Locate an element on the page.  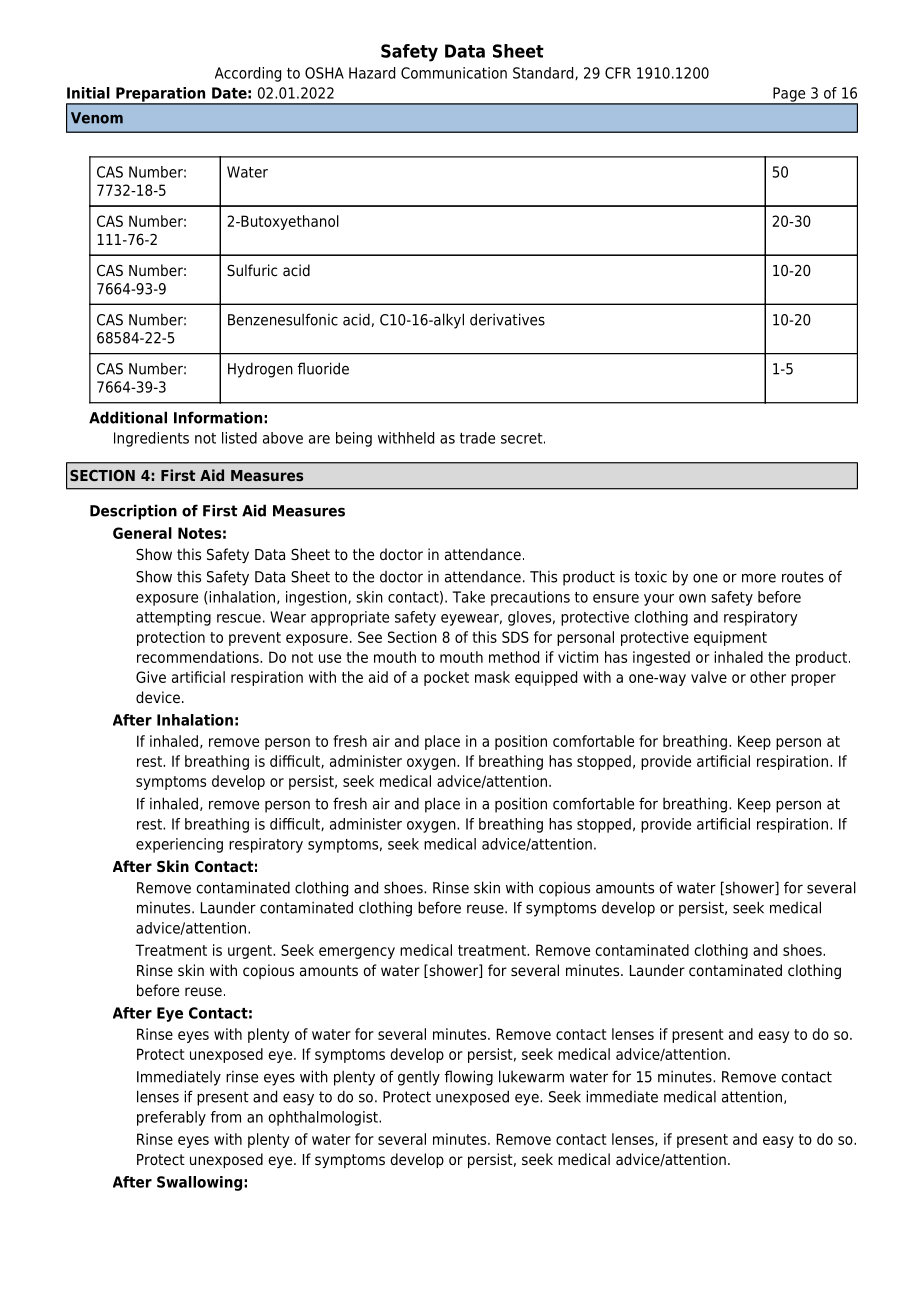
Communication is located at coordinates (454, 73).
